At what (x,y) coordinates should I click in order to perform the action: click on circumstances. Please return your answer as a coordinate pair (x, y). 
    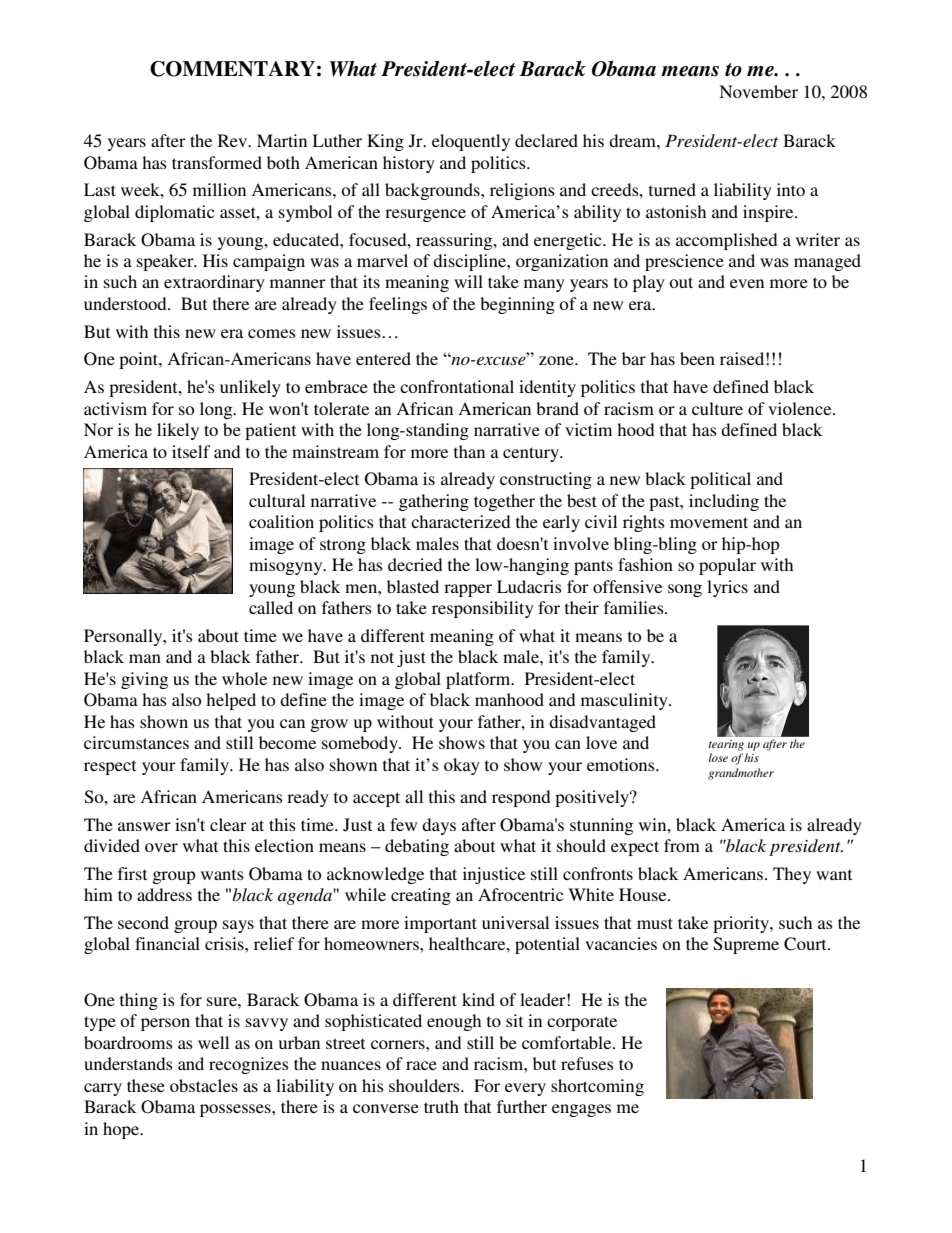
    Looking at the image, I should click on (136, 742).
